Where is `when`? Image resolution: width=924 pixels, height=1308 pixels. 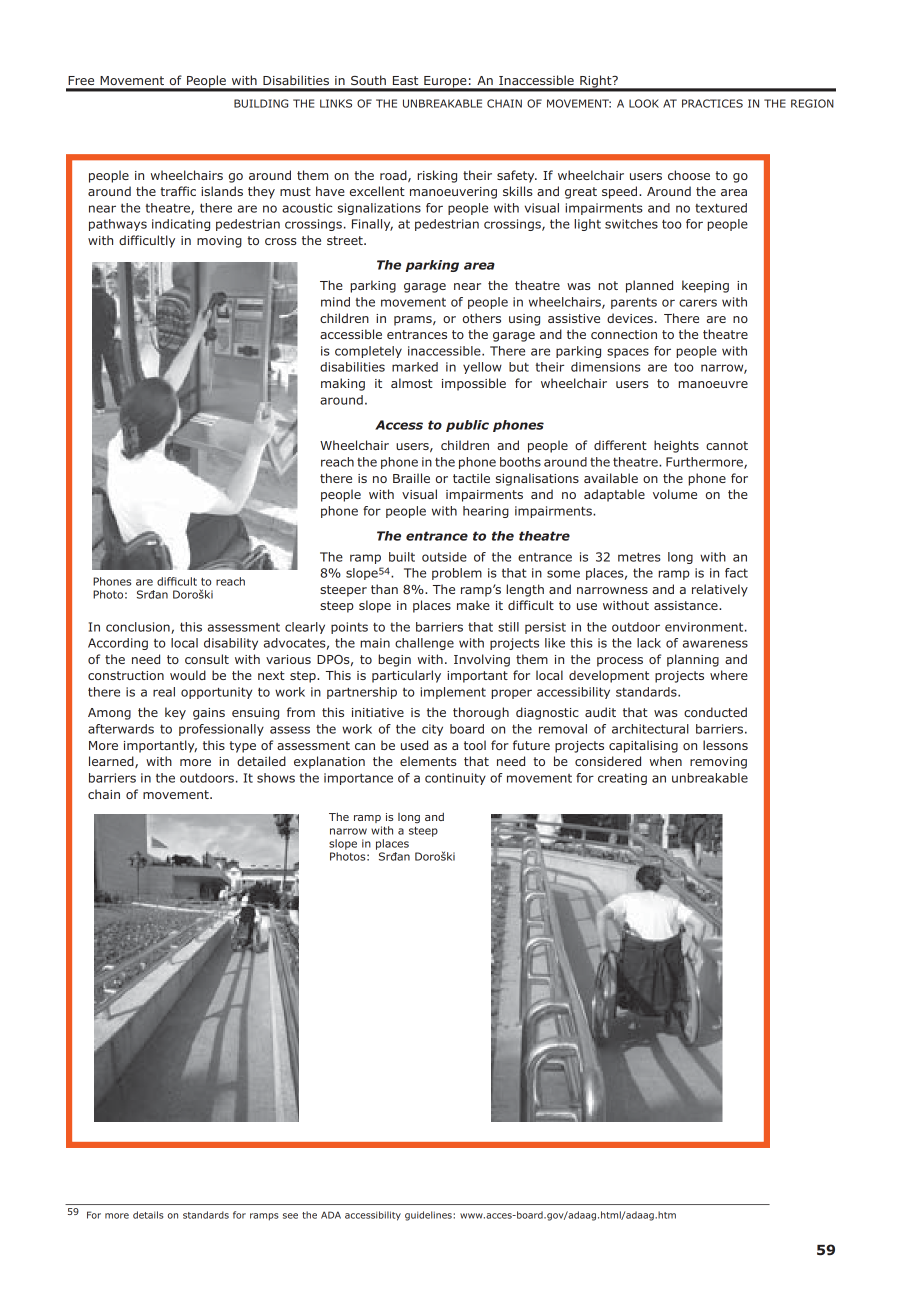 when is located at coordinates (666, 761).
